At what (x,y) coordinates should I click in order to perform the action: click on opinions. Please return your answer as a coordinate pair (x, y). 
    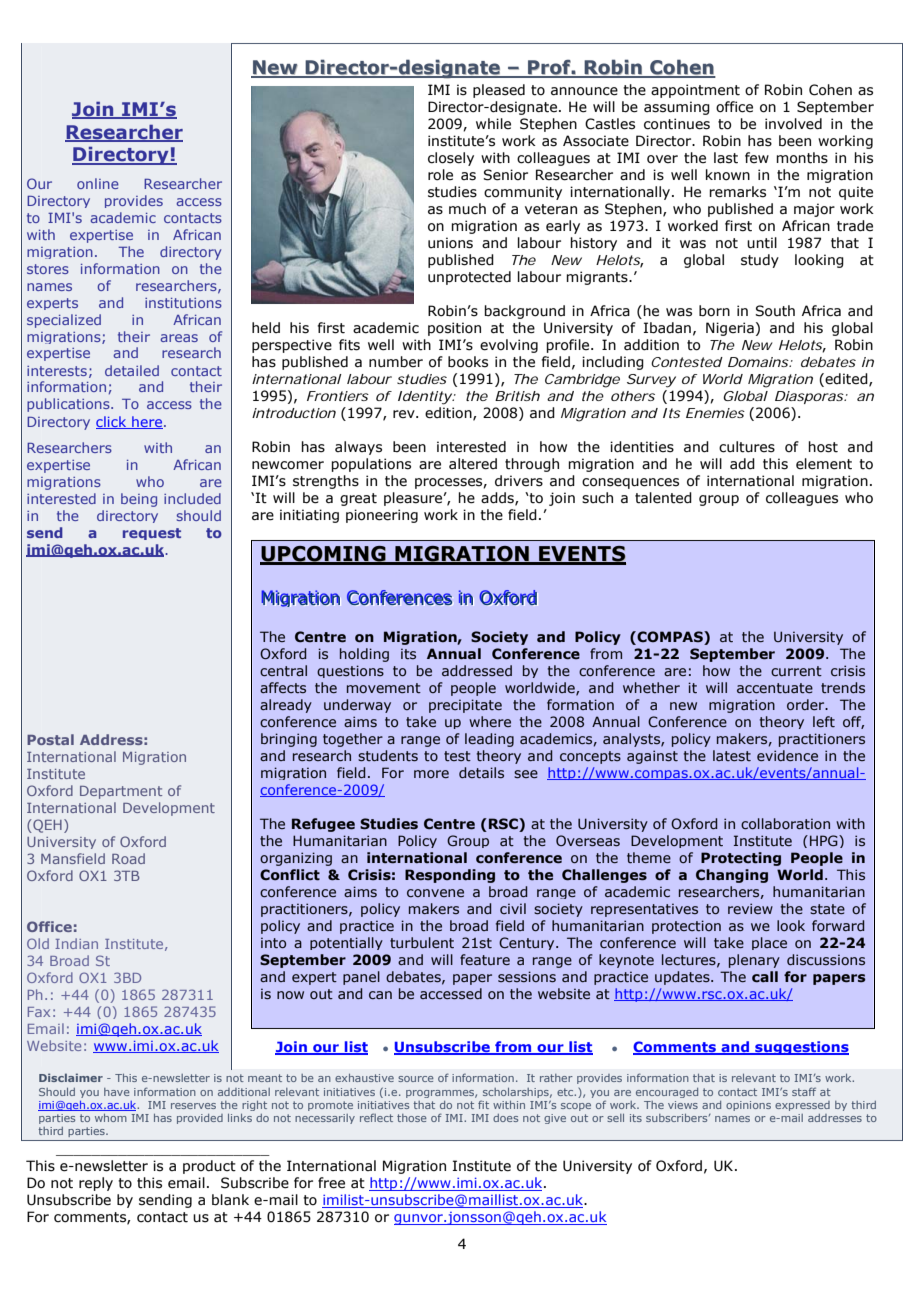
    Looking at the image, I should click on (748, 1106).
